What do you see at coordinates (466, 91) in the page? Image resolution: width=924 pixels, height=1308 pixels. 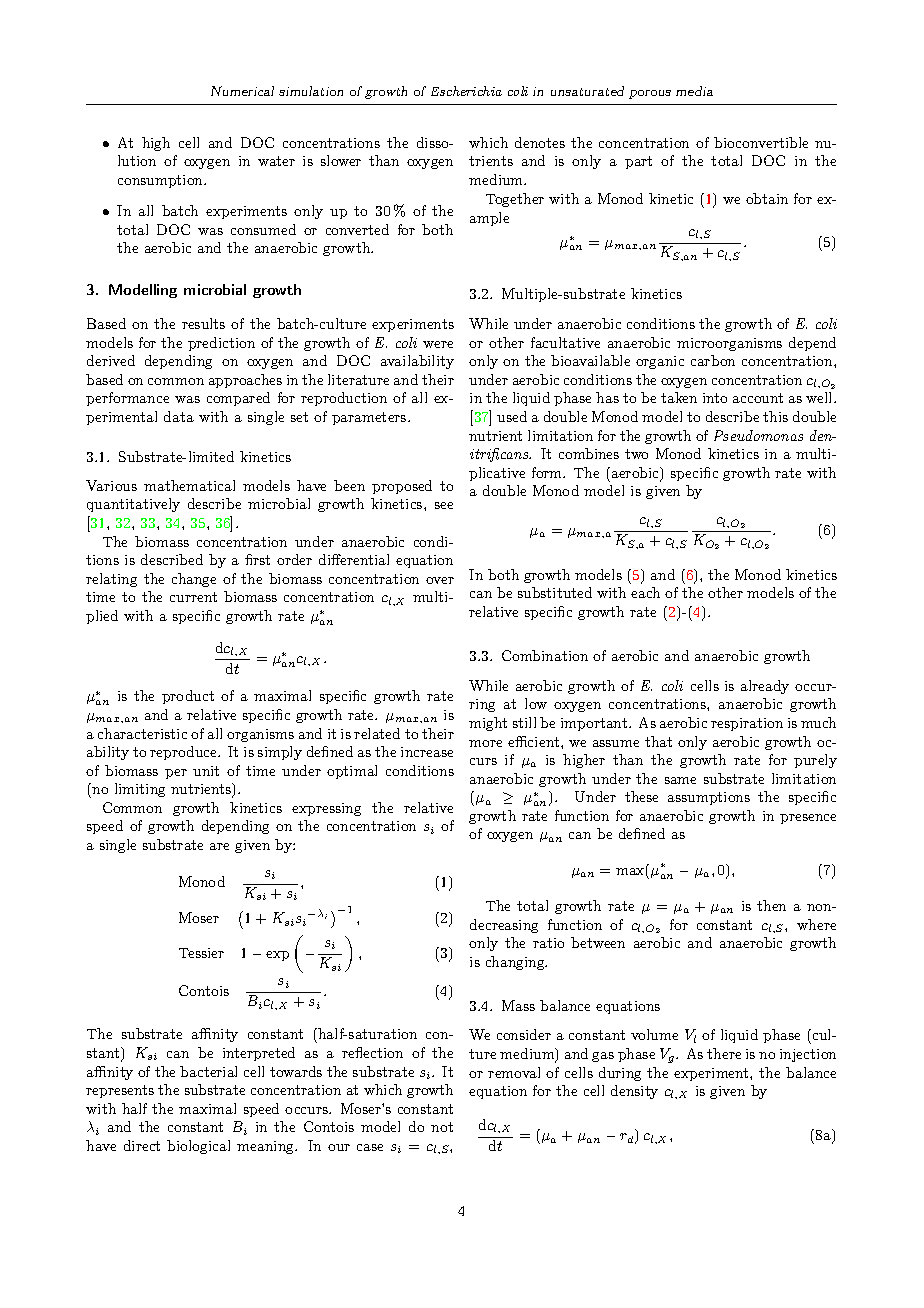 I see `Escherichia` at bounding box center [466, 91].
